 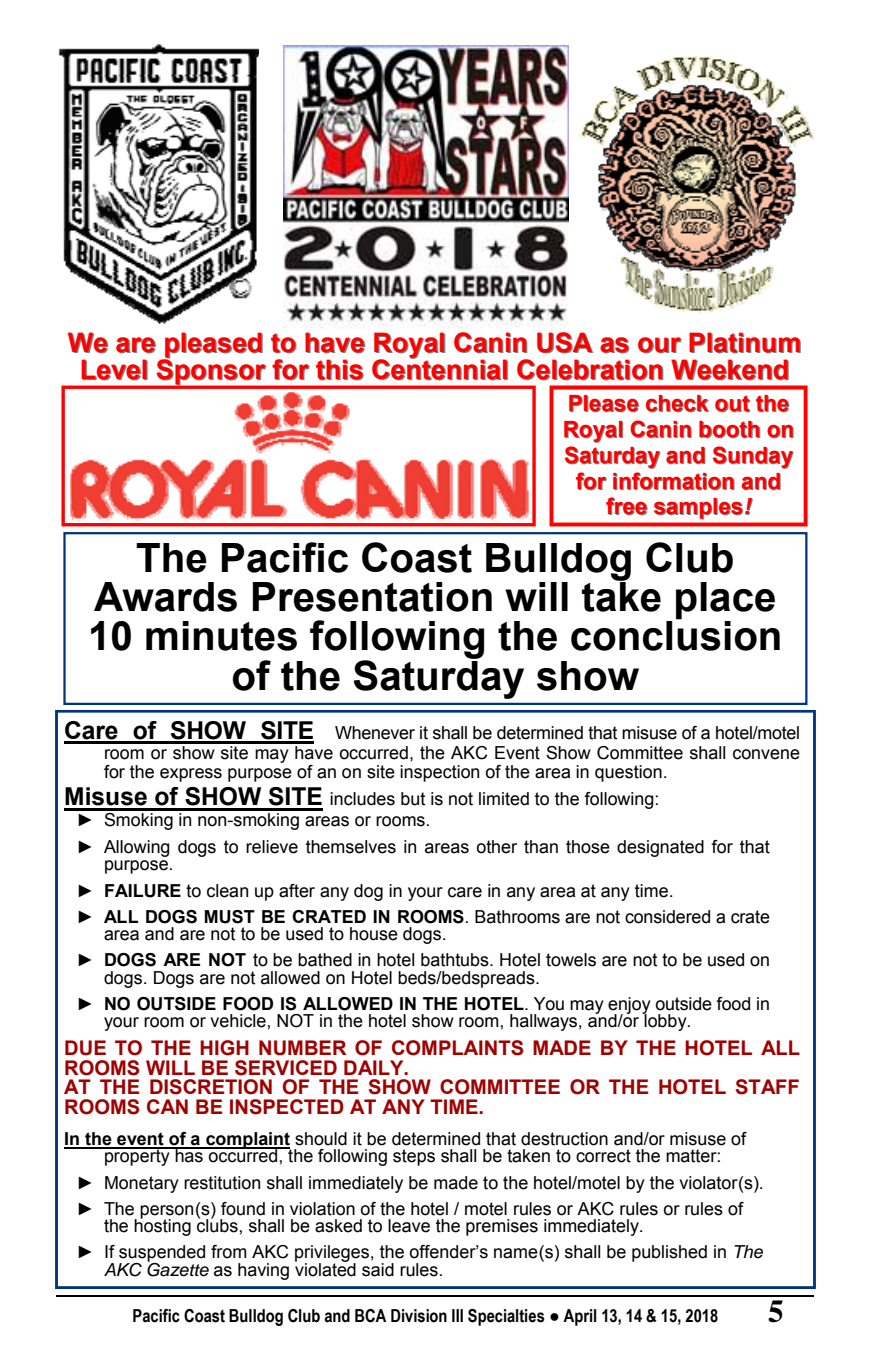 What do you see at coordinates (669, 1253) in the screenshot?
I see `published` at bounding box center [669, 1253].
